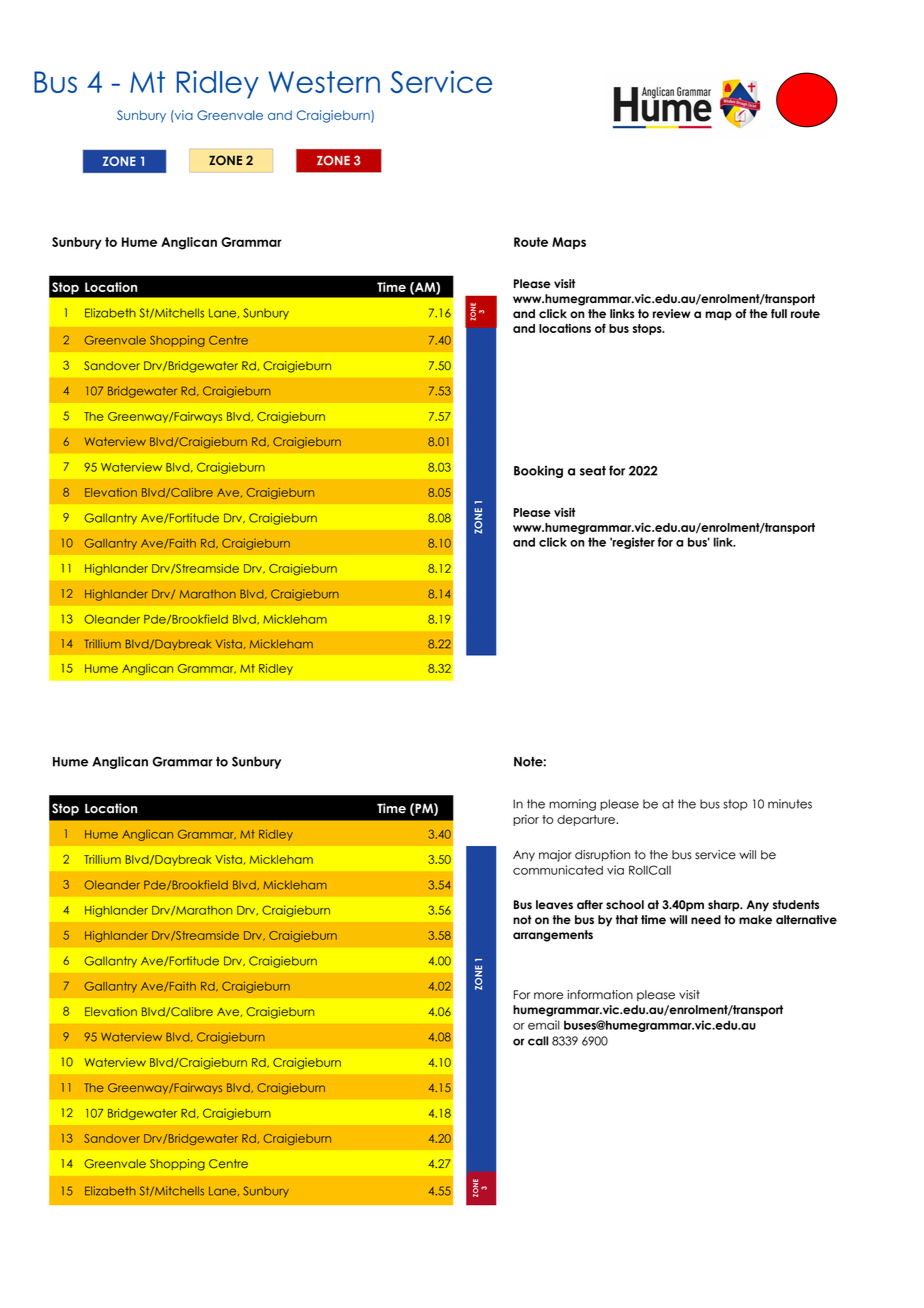  What do you see at coordinates (790, 804) in the page?
I see `minutes` at bounding box center [790, 804].
